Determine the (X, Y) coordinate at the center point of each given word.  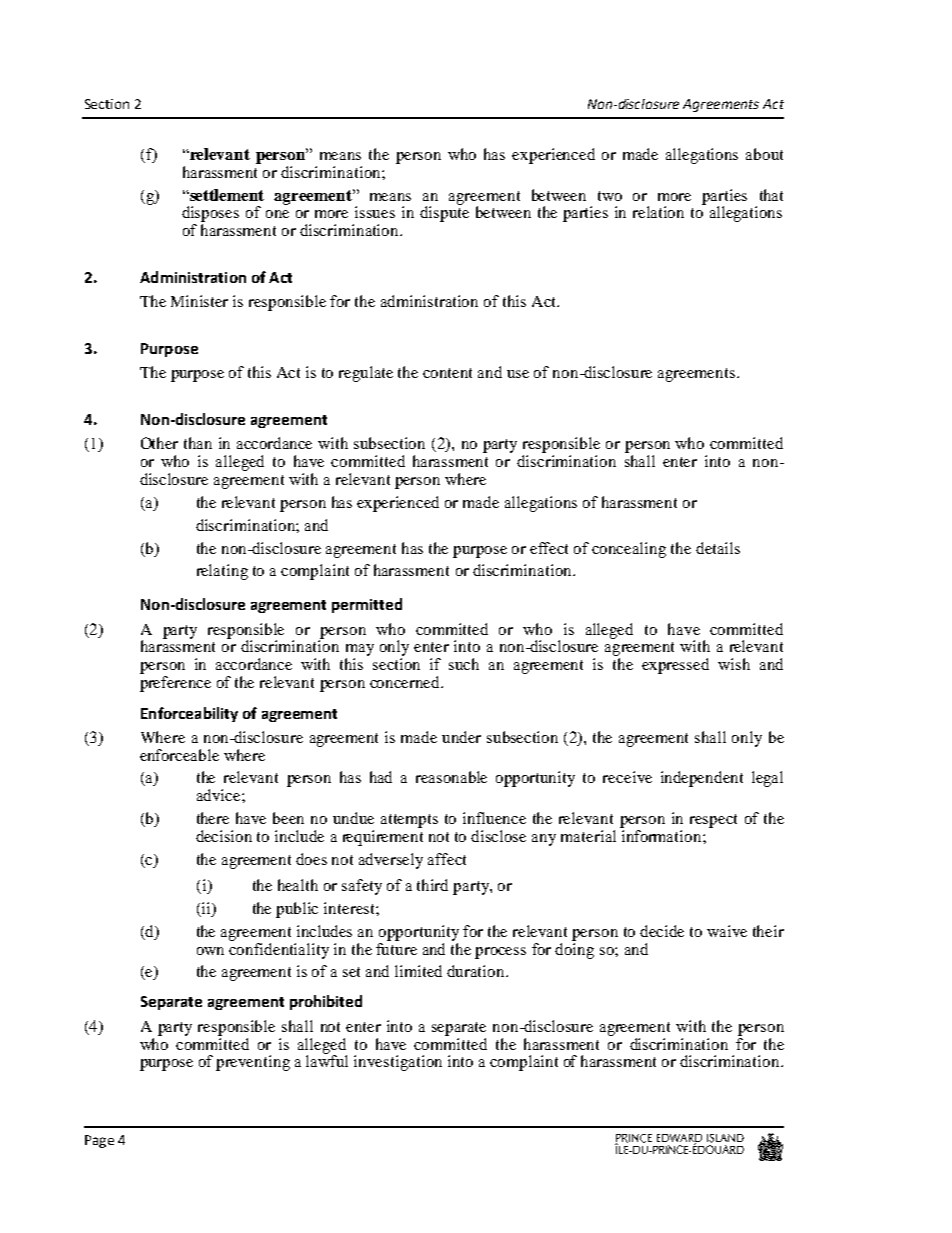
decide (662, 931)
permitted (367, 605)
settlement (226, 195)
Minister (199, 301)
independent (702, 779)
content (447, 373)
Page (99, 1141)
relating (222, 572)
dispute (444, 213)
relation (658, 212)
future (396, 947)
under (461, 737)
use (518, 374)
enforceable (179, 755)
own (210, 951)
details (718, 548)
